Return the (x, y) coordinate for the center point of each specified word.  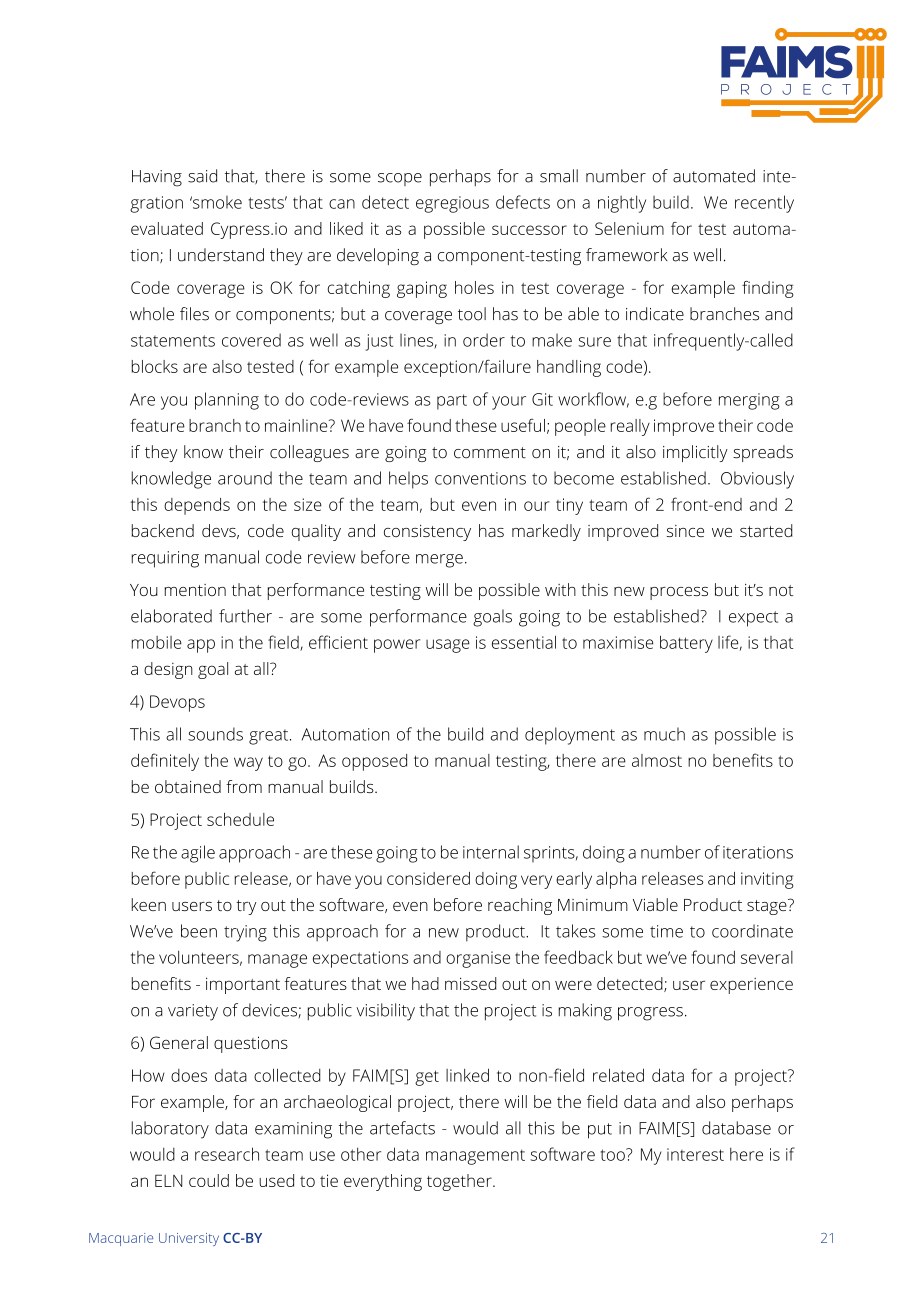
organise (478, 959)
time (666, 931)
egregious (452, 204)
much (664, 734)
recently (764, 204)
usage (448, 646)
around (245, 478)
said (202, 176)
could (209, 1180)
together (460, 1182)
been (199, 931)
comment (490, 453)
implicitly (695, 453)
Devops (177, 703)
